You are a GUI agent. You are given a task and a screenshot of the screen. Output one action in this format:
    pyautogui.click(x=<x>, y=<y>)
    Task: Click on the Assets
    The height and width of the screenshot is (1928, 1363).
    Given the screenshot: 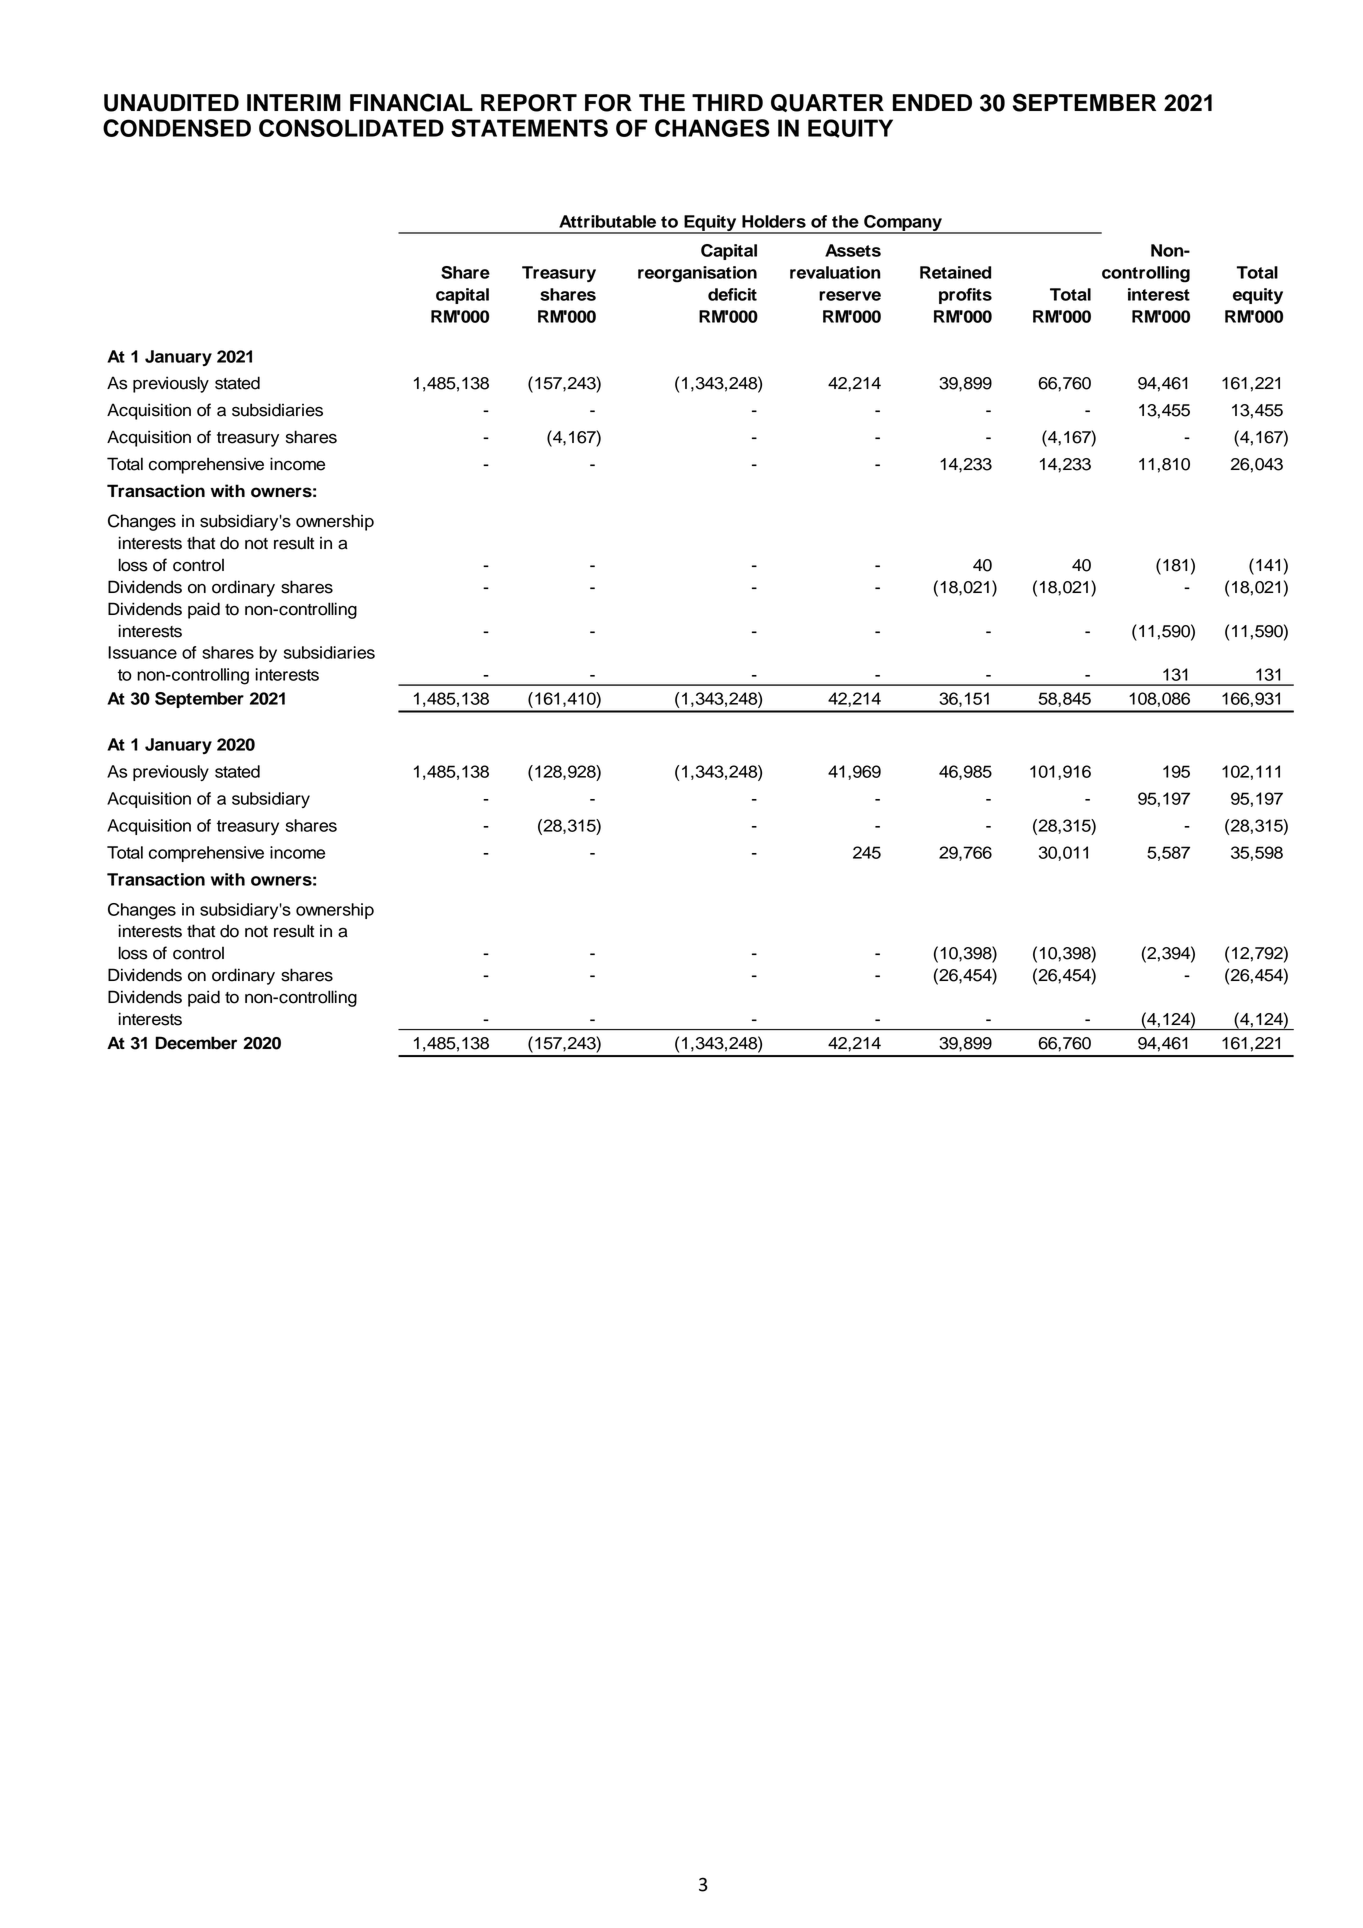 What is the action you would take?
    pyautogui.click(x=853, y=250)
